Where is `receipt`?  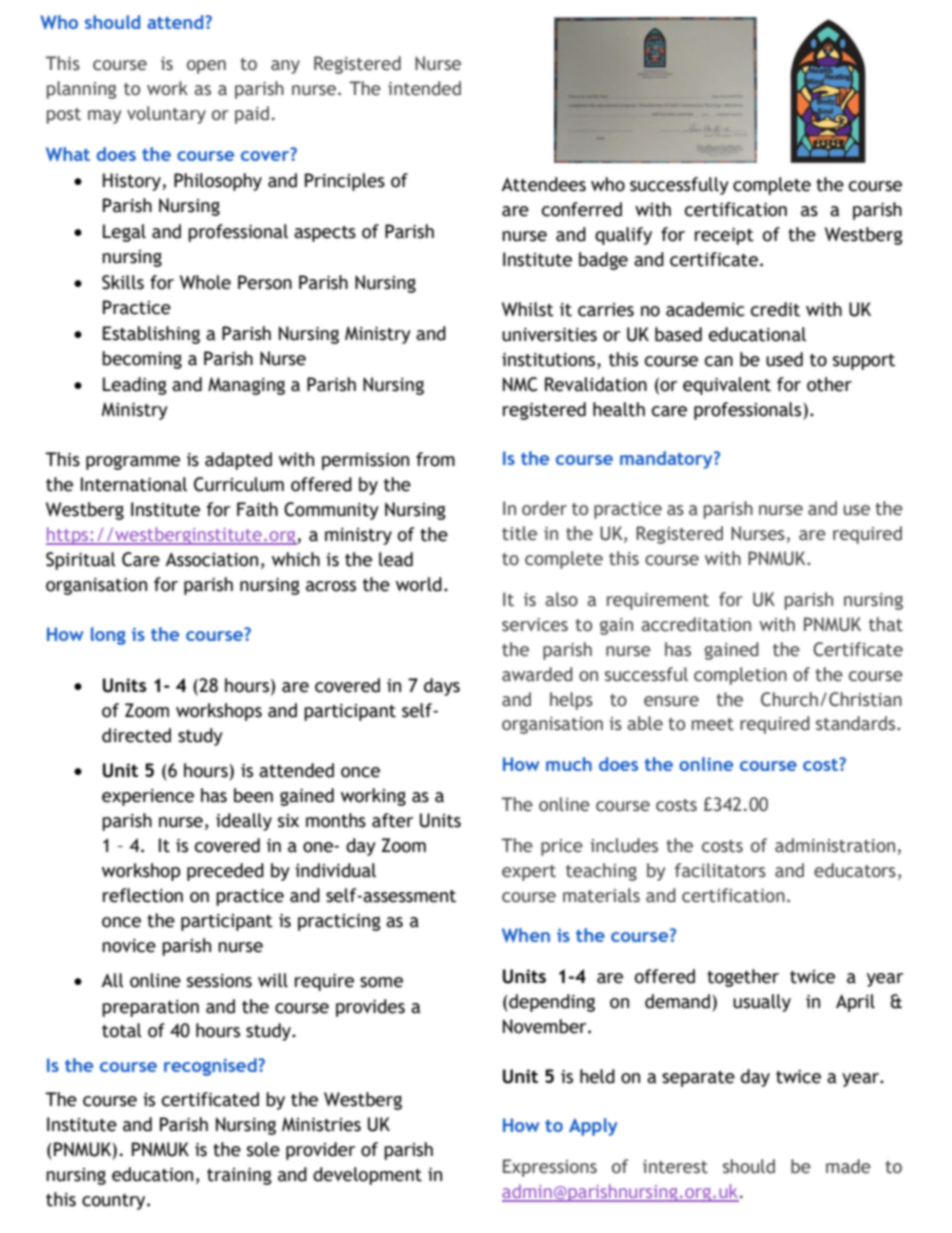
receipt is located at coordinates (724, 236).
